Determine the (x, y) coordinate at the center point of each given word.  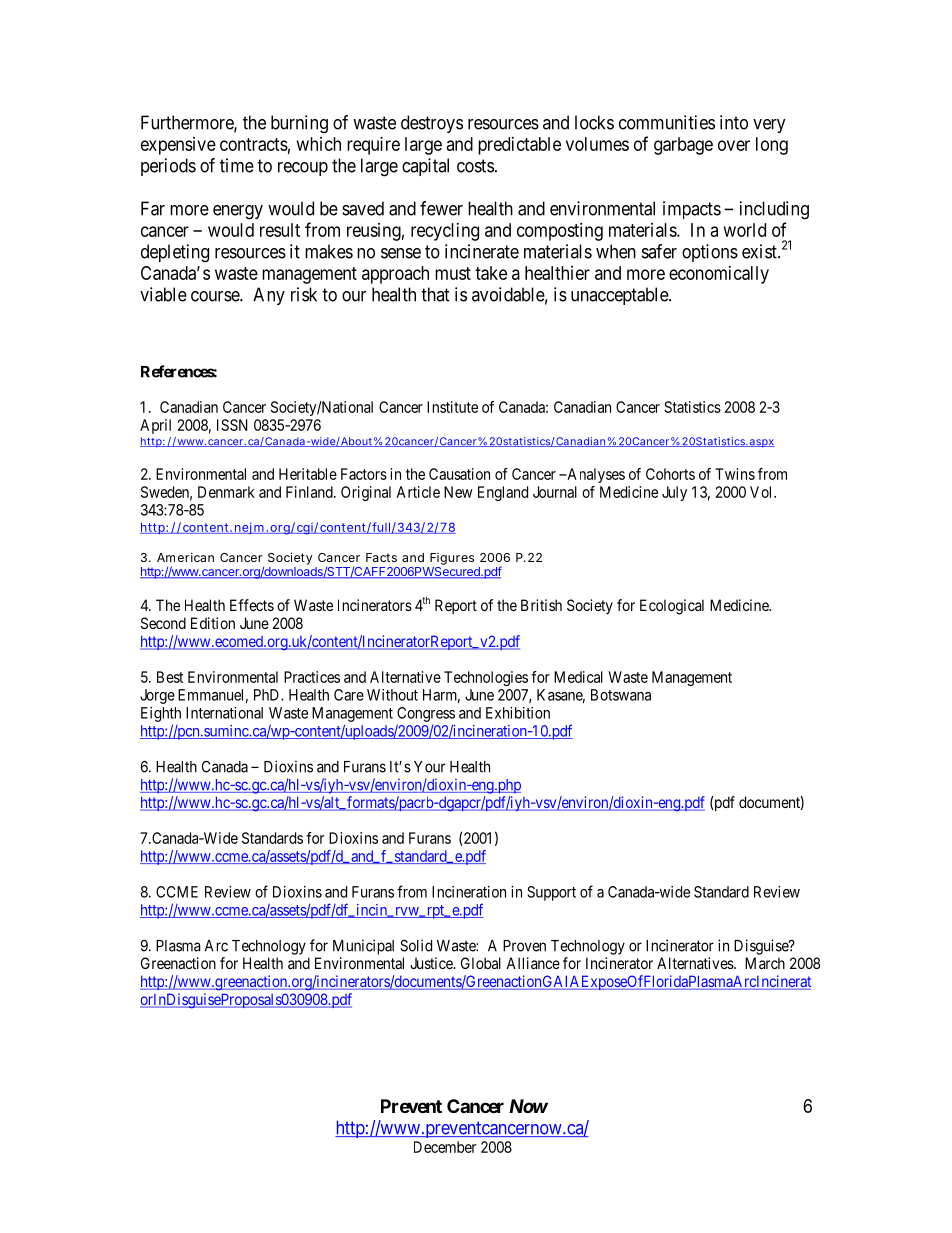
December (445, 1147)
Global (481, 963)
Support (551, 893)
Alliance (533, 963)
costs (475, 166)
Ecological (672, 607)
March (765, 963)
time (237, 165)
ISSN (232, 425)
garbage (683, 146)
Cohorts (670, 474)
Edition (213, 623)
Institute (452, 407)
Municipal (363, 947)
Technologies (486, 678)
